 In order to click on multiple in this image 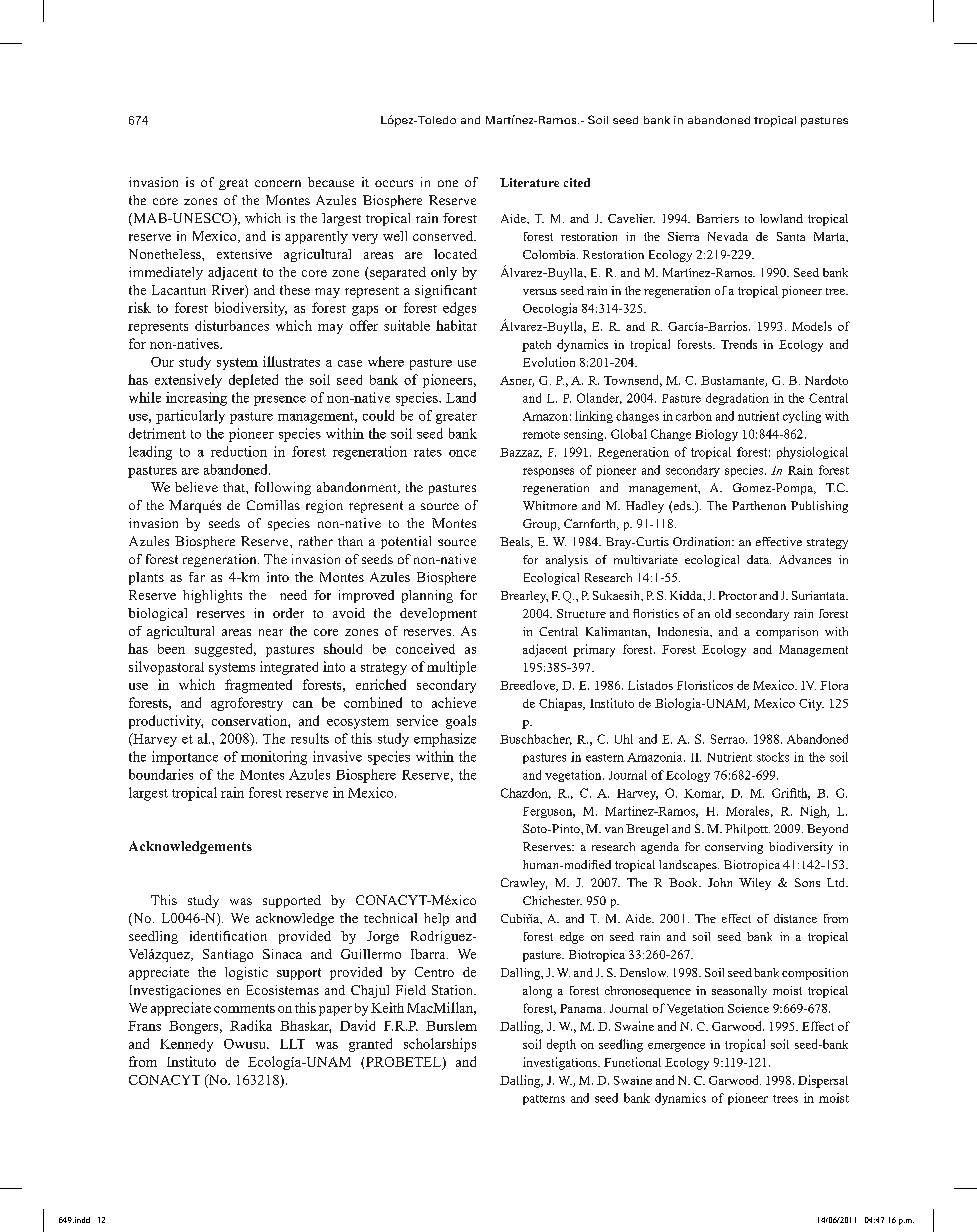, I will do `click(451, 668)`.
